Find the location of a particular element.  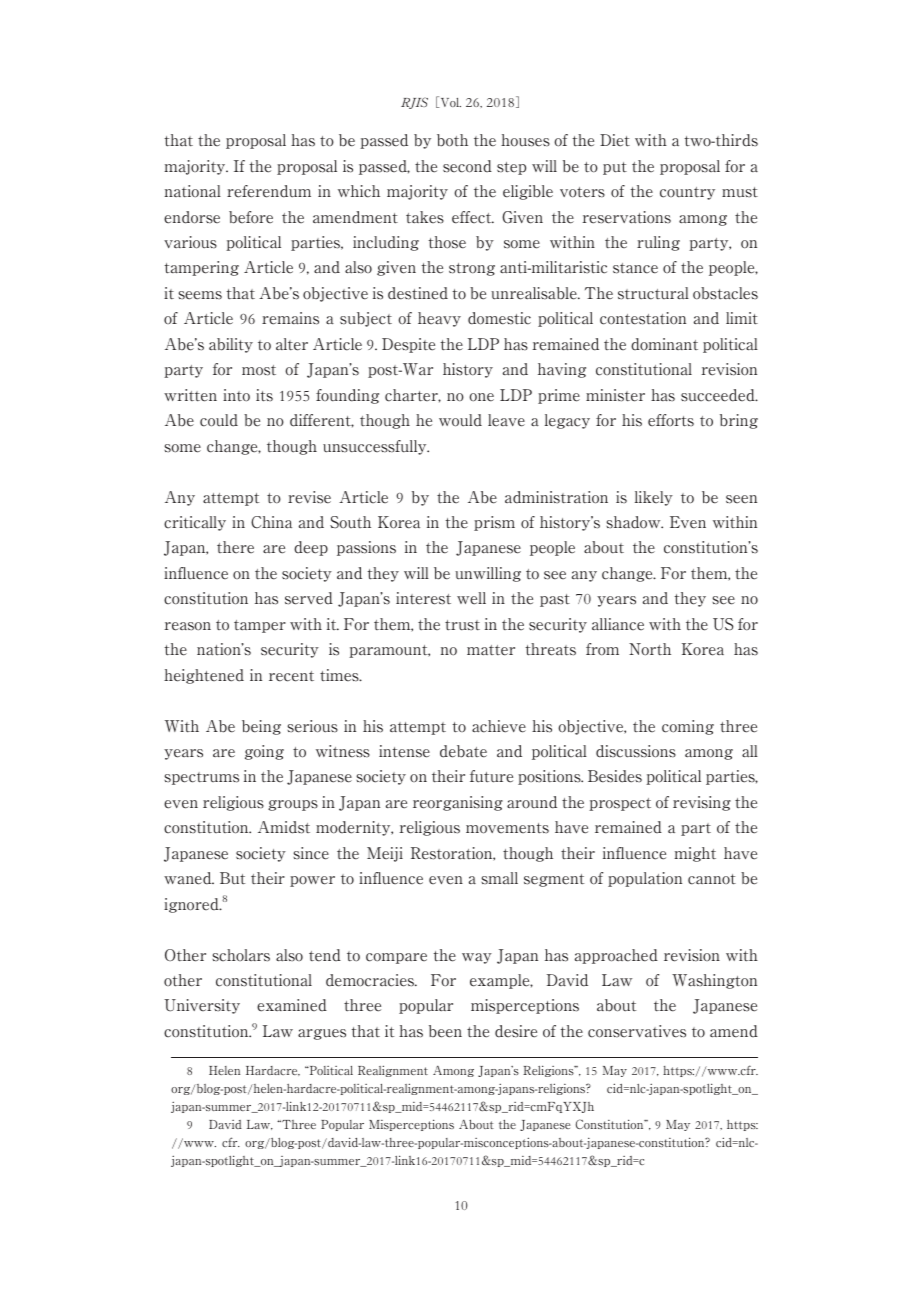

country is located at coordinates (687, 193).
